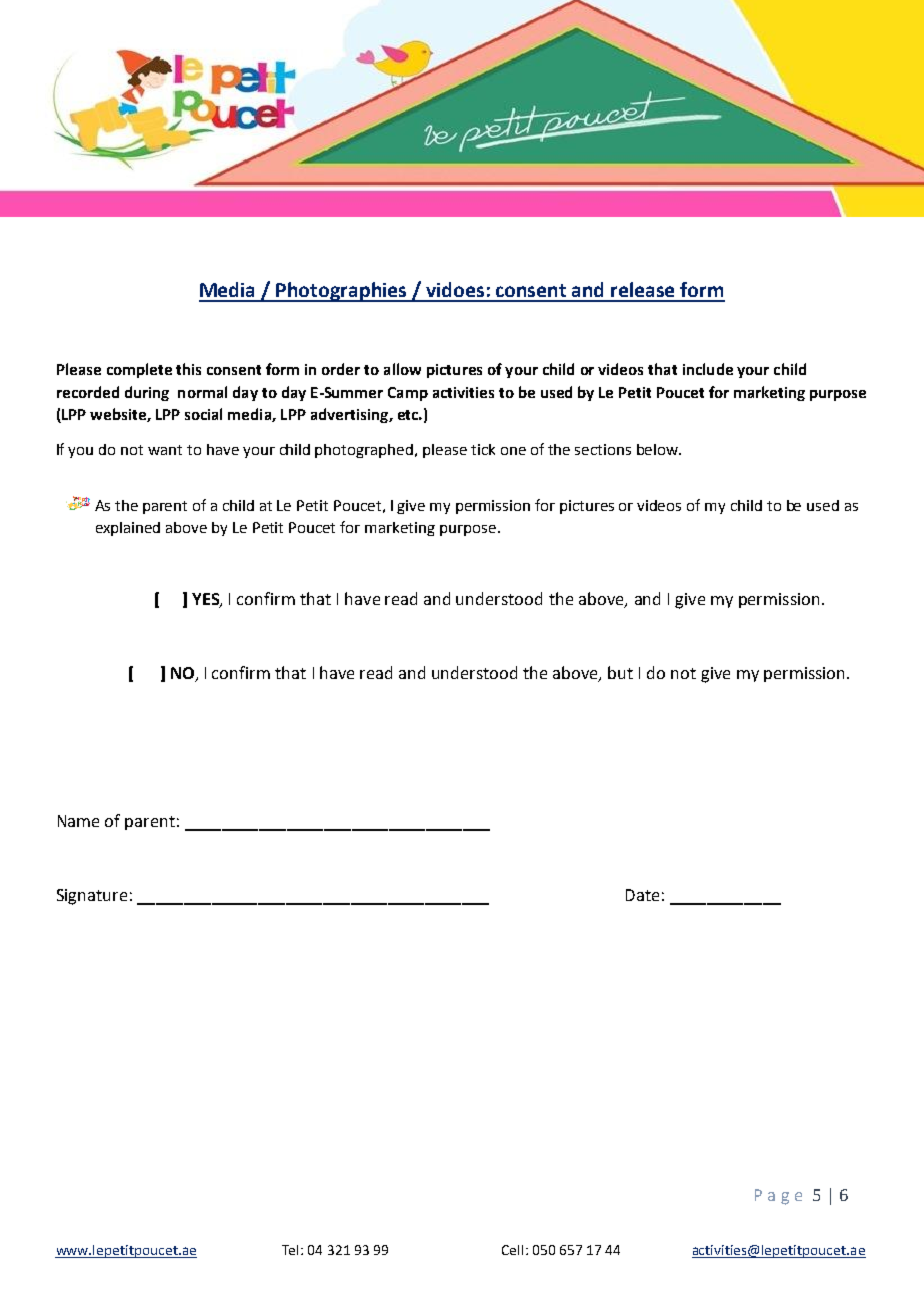 The width and height of the screenshot is (924, 1308). I want to click on below, so click(658, 449).
